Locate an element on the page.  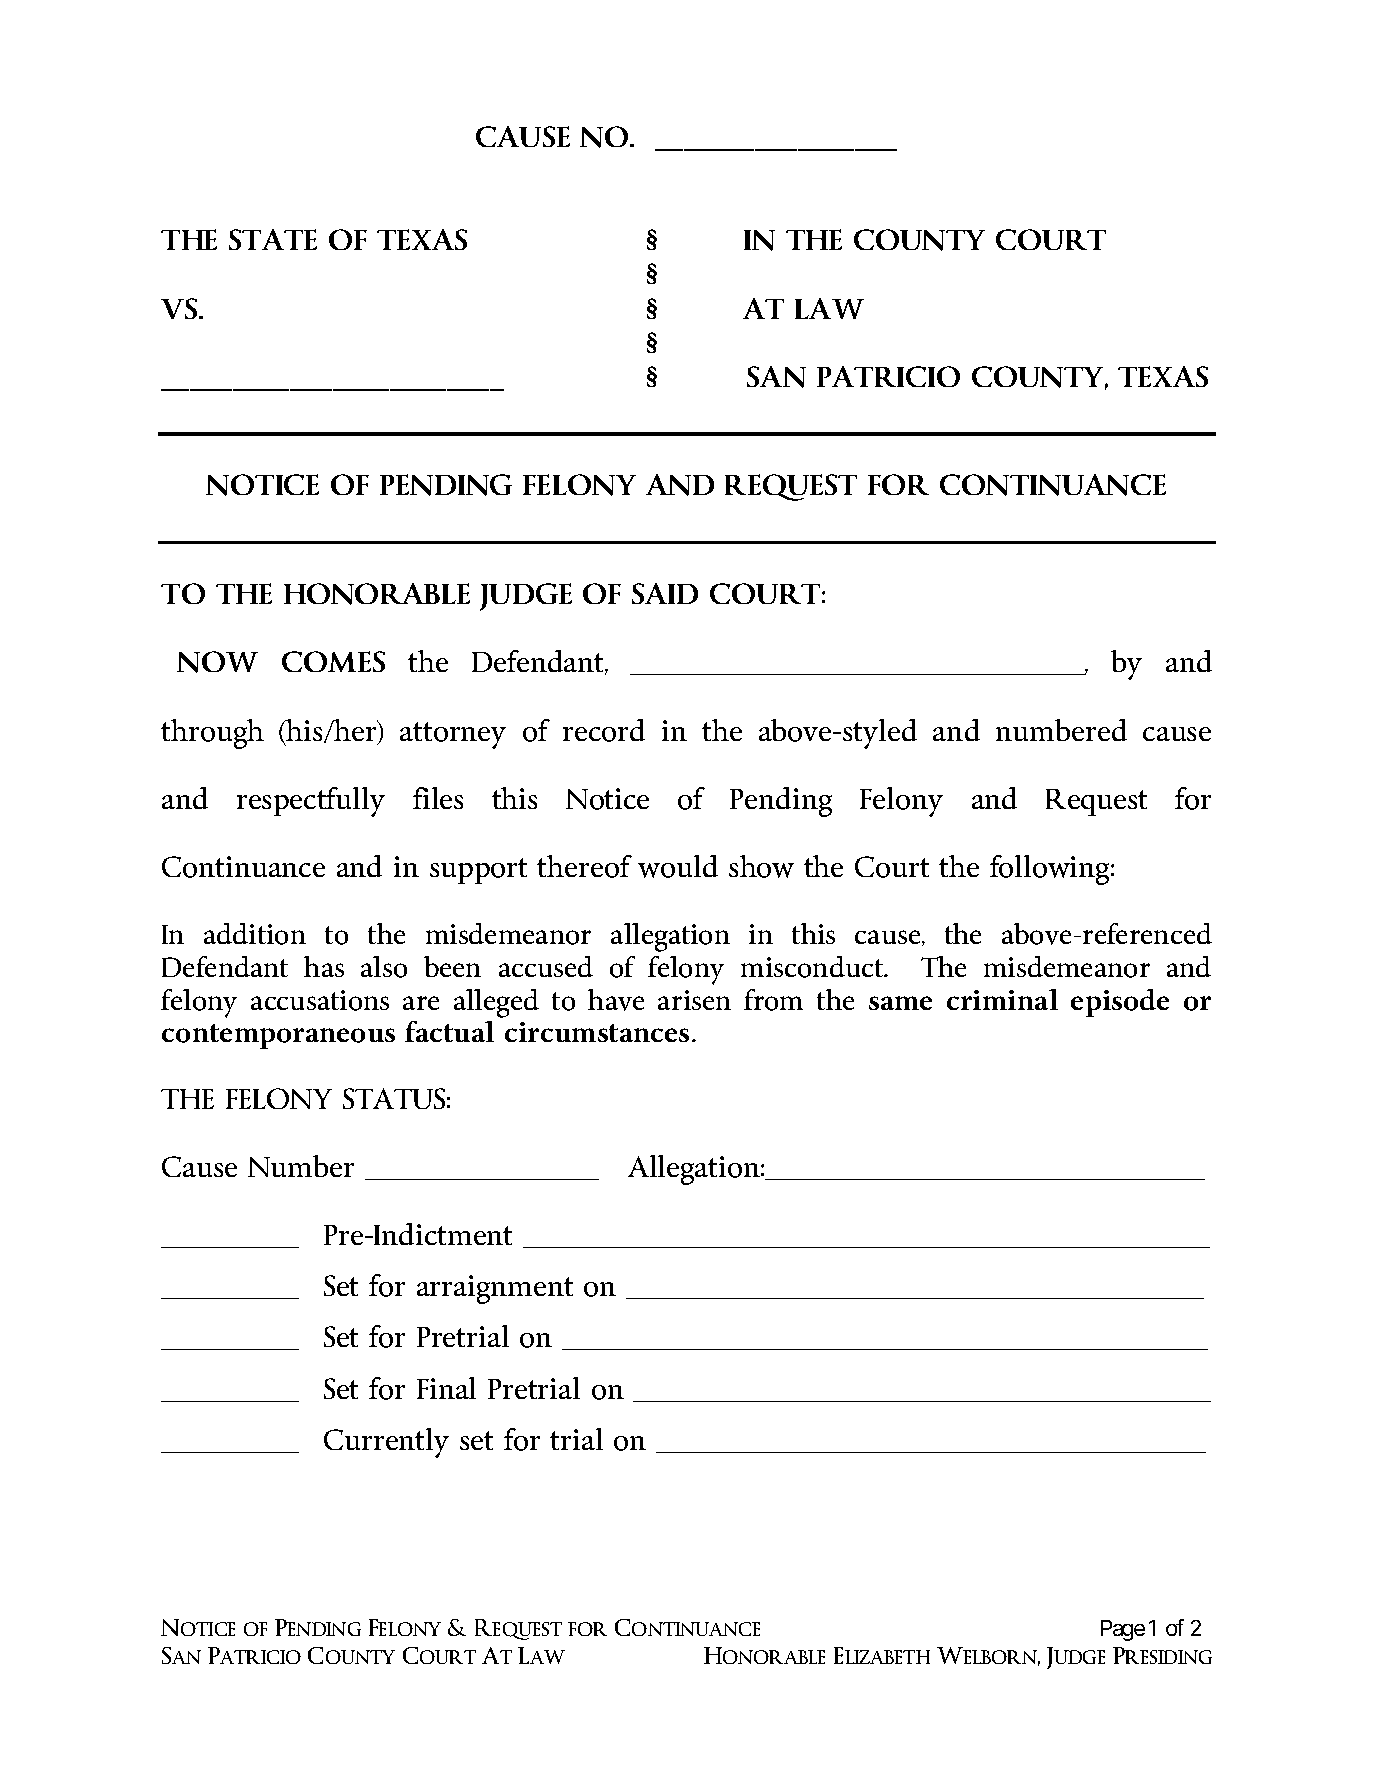
record is located at coordinates (604, 730).
